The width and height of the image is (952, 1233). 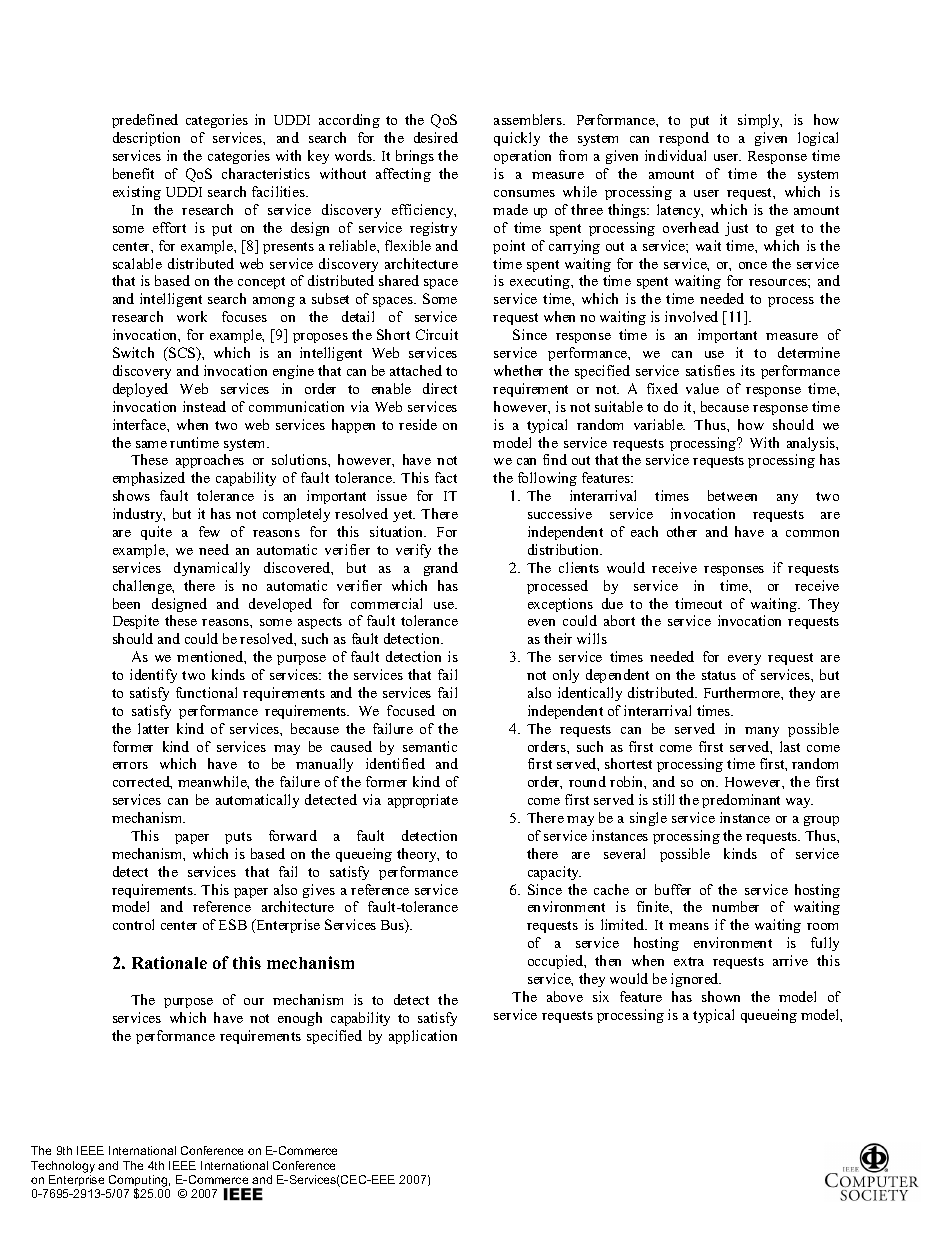 What do you see at coordinates (760, 121) in the image?
I see `simply` at bounding box center [760, 121].
